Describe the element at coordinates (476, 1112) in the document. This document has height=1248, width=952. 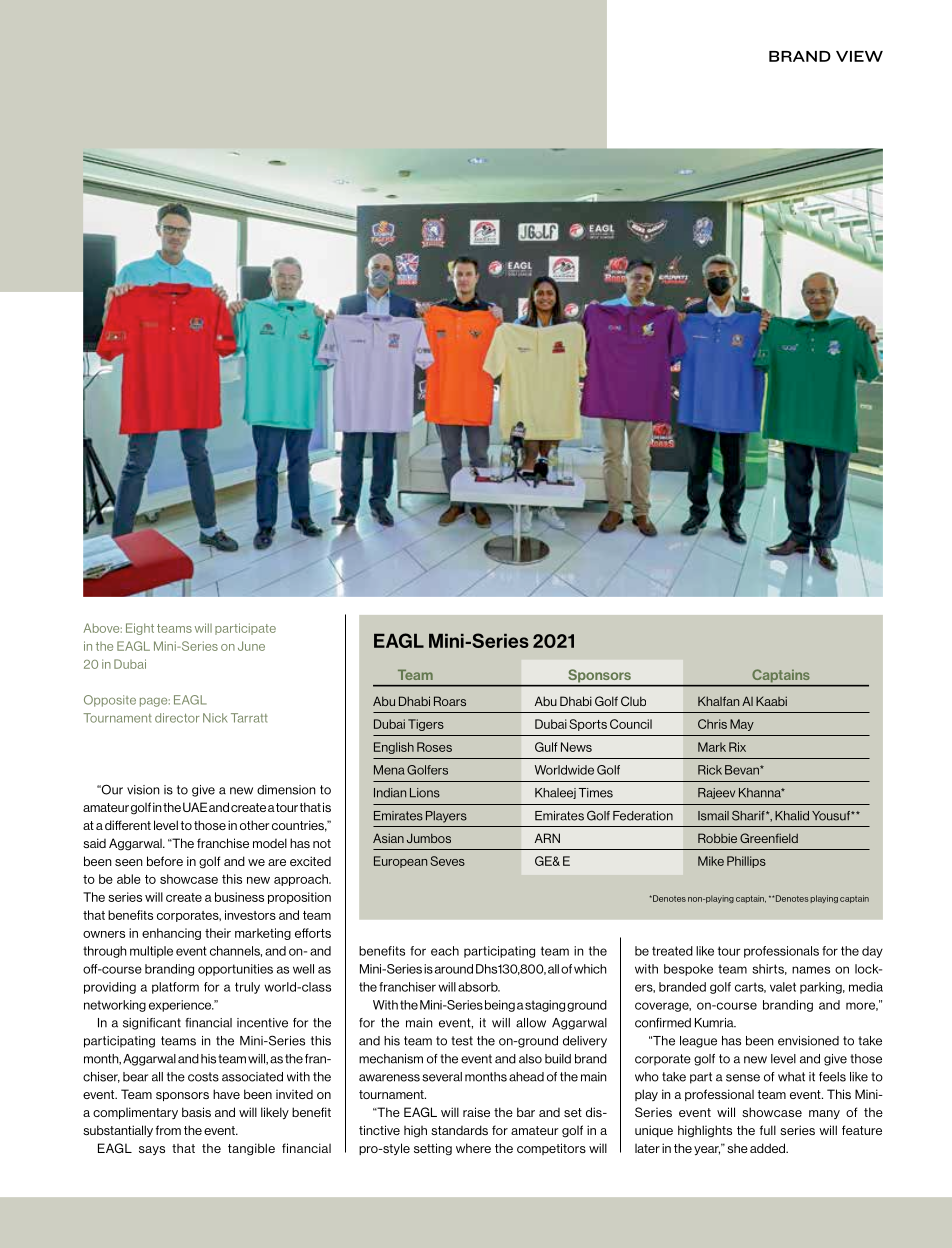
I see `raise` at that location.
